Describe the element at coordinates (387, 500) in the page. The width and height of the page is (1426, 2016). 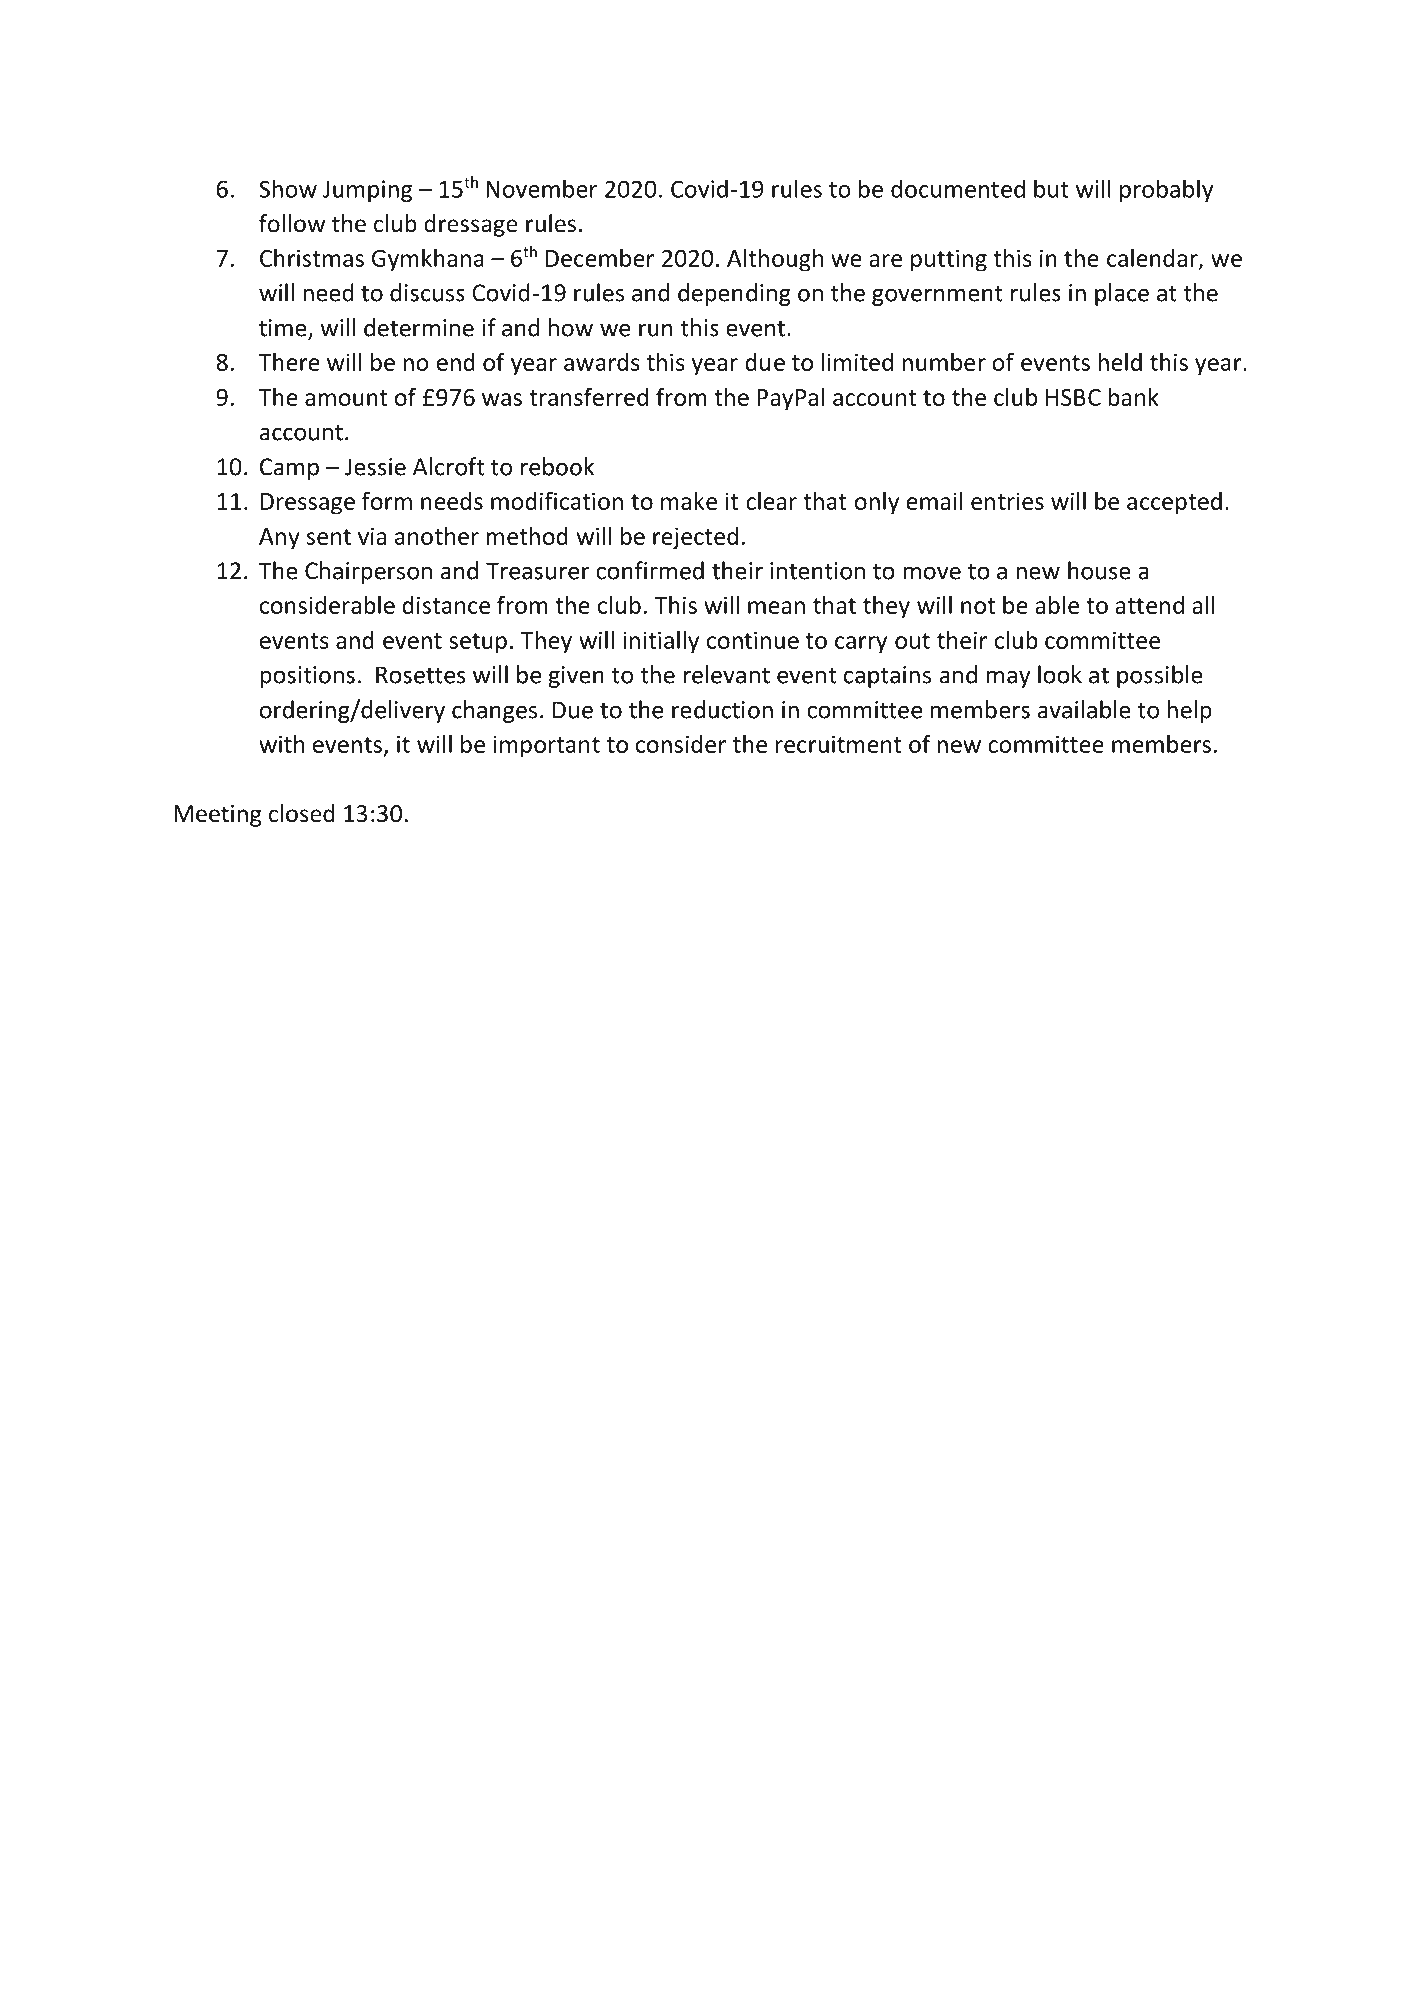
I see `form` at that location.
